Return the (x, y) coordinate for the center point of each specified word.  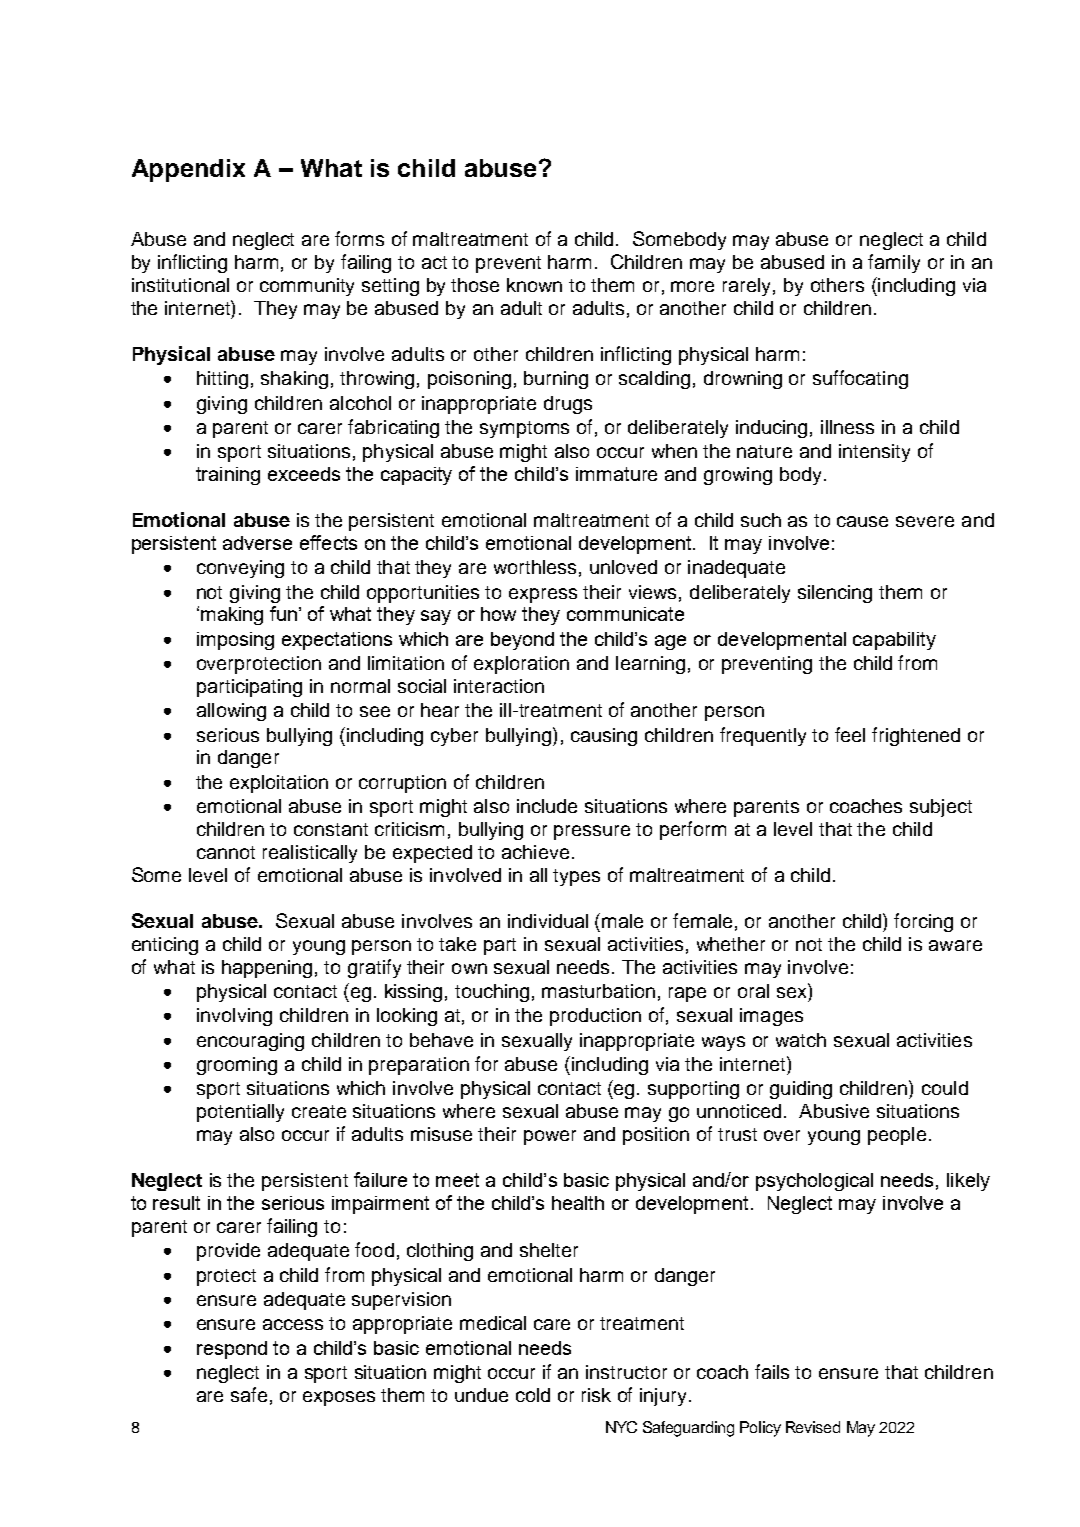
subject (941, 808)
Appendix (188, 170)
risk (596, 1395)
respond (232, 1350)
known (534, 285)
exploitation (279, 784)
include (547, 806)
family (894, 263)
